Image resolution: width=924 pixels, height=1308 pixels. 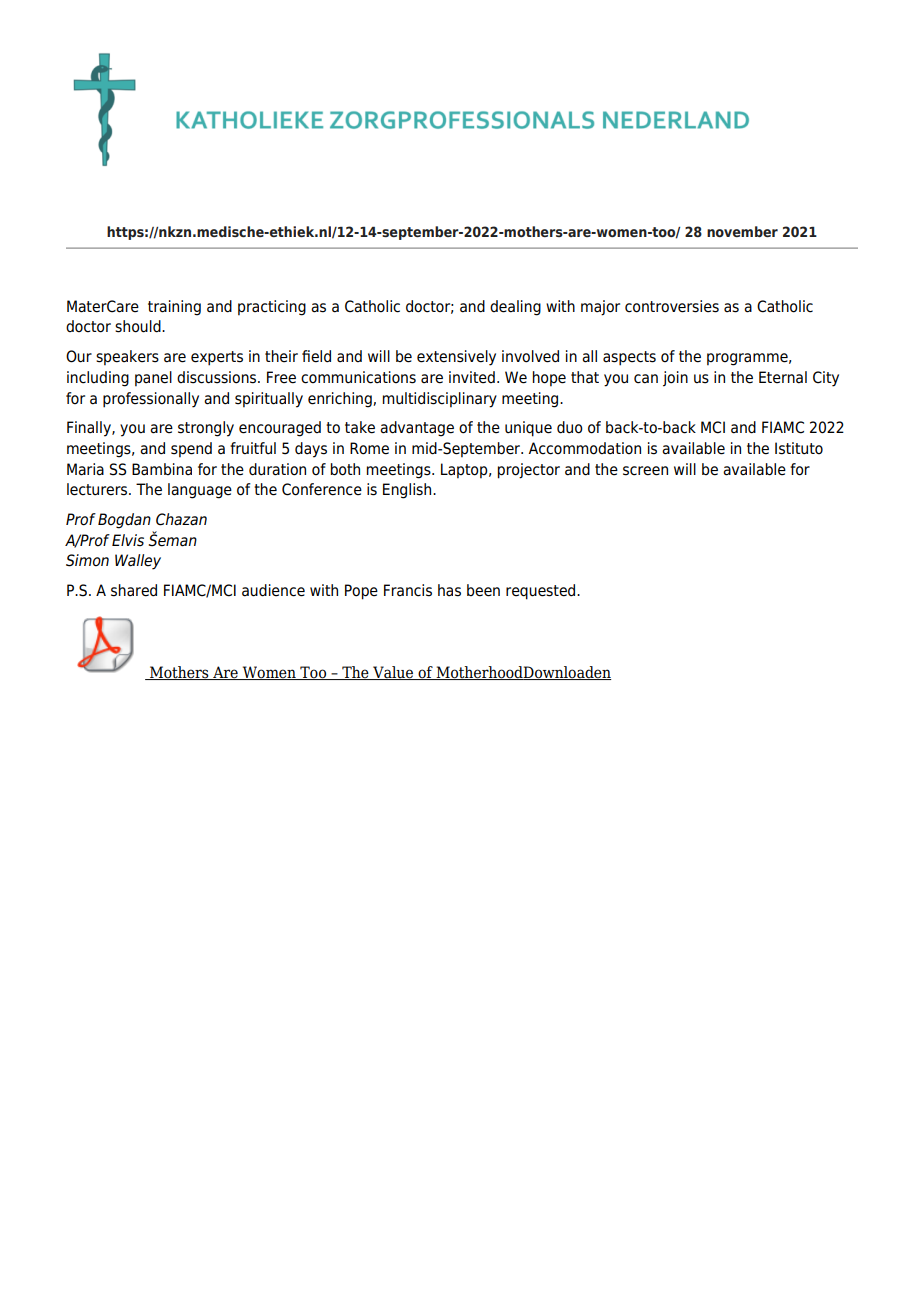 I want to click on dealing, so click(x=515, y=308).
